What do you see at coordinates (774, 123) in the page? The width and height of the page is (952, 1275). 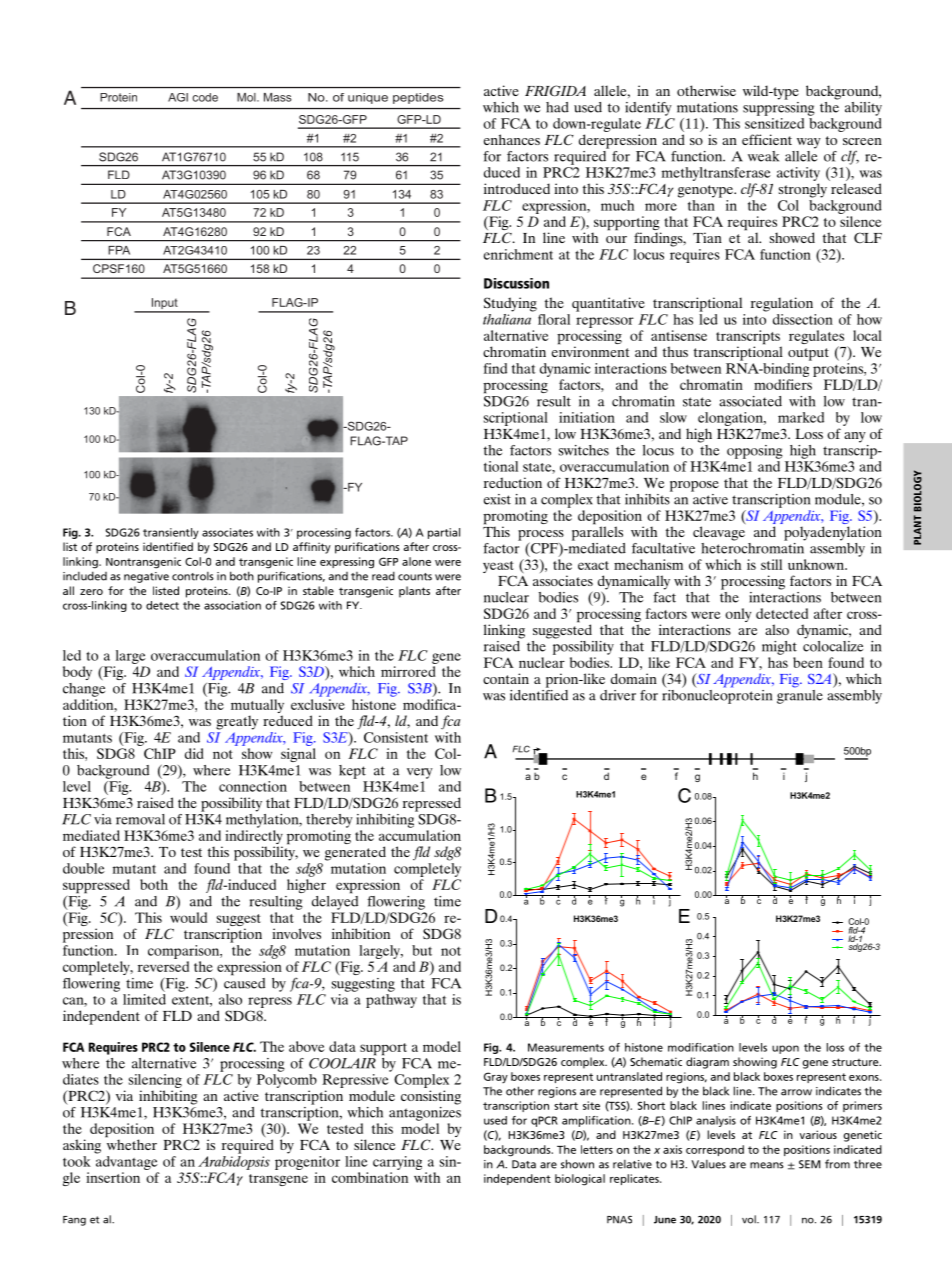 I see `sensitized` at bounding box center [774, 123].
